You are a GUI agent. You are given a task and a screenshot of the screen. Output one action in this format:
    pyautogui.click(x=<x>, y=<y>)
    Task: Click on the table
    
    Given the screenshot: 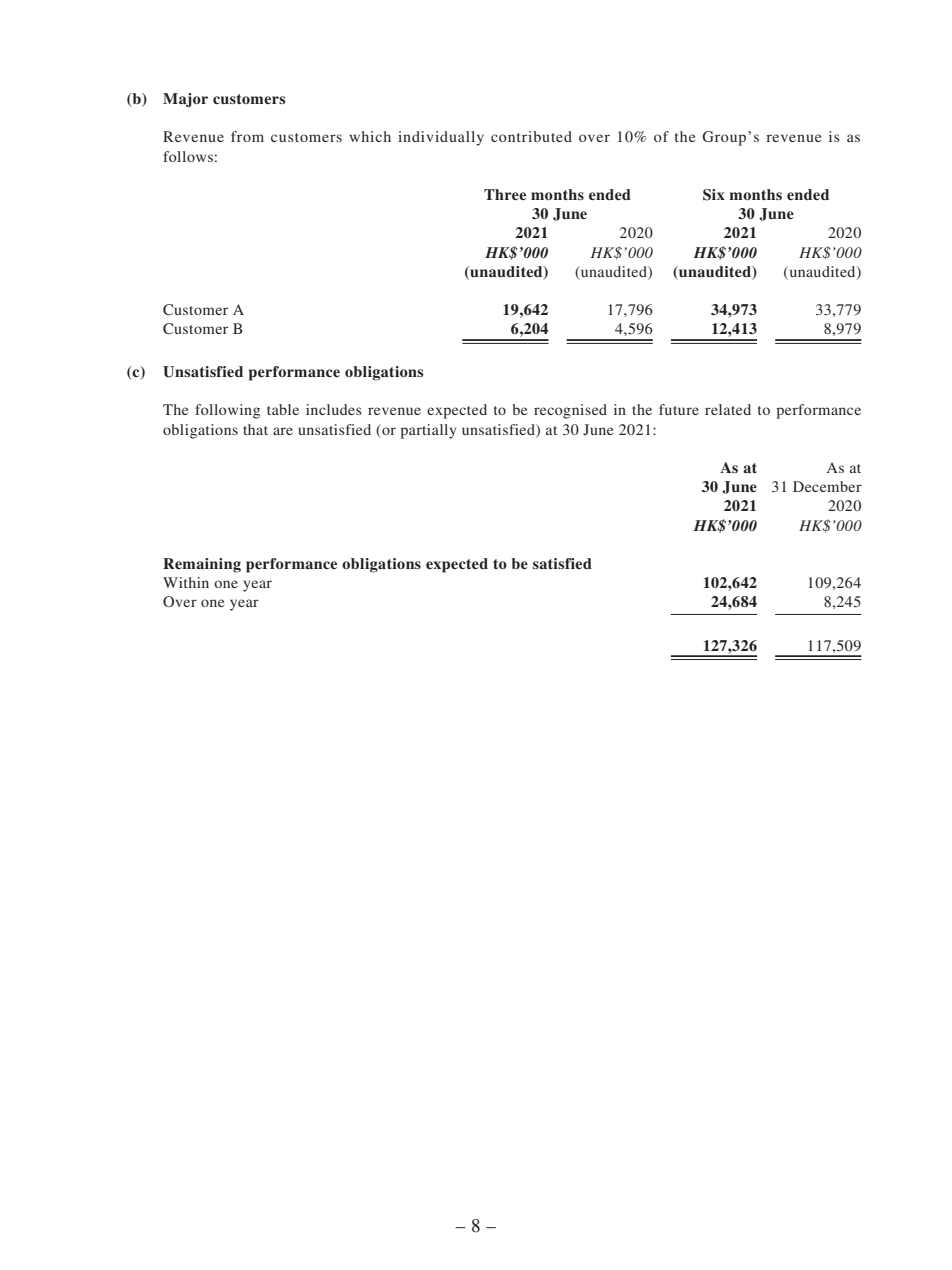 What is the action you would take?
    pyautogui.click(x=283, y=409)
